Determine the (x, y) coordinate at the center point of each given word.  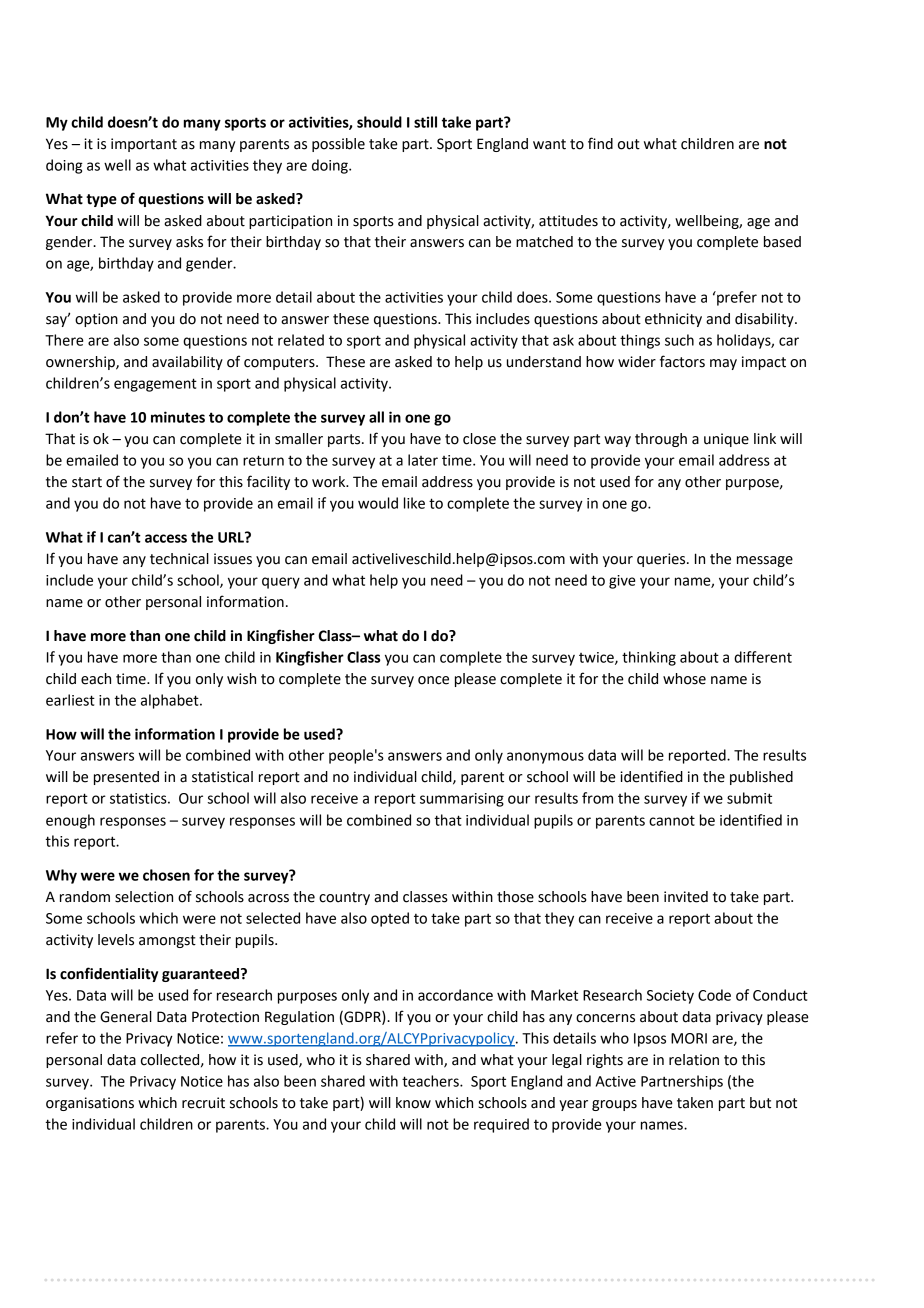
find (600, 143)
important (144, 145)
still (425, 122)
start (87, 482)
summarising (462, 800)
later (423, 460)
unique (726, 440)
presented (126, 778)
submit (749, 798)
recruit (203, 1103)
